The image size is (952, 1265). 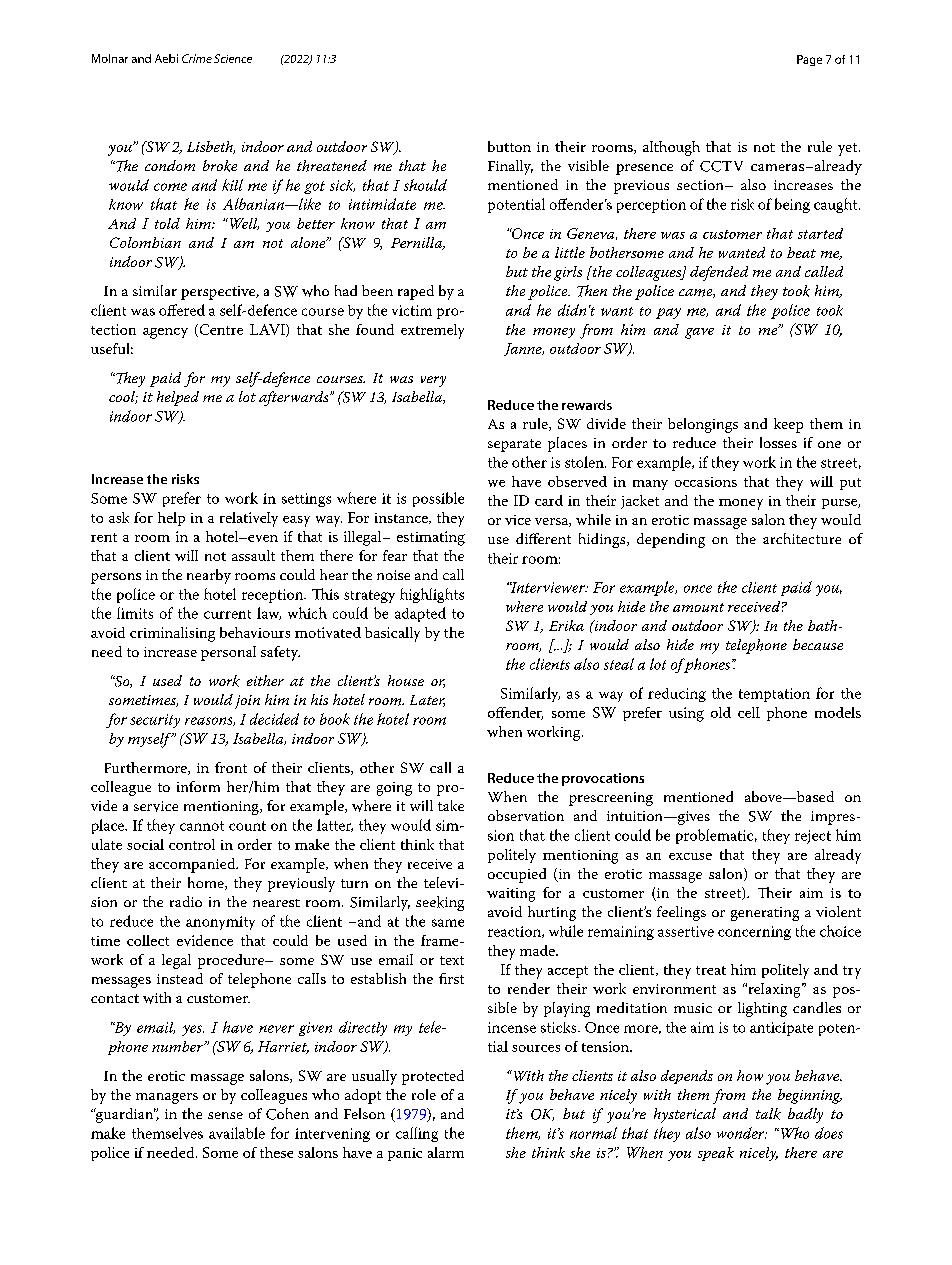 I want to click on Crime, so click(x=197, y=58).
